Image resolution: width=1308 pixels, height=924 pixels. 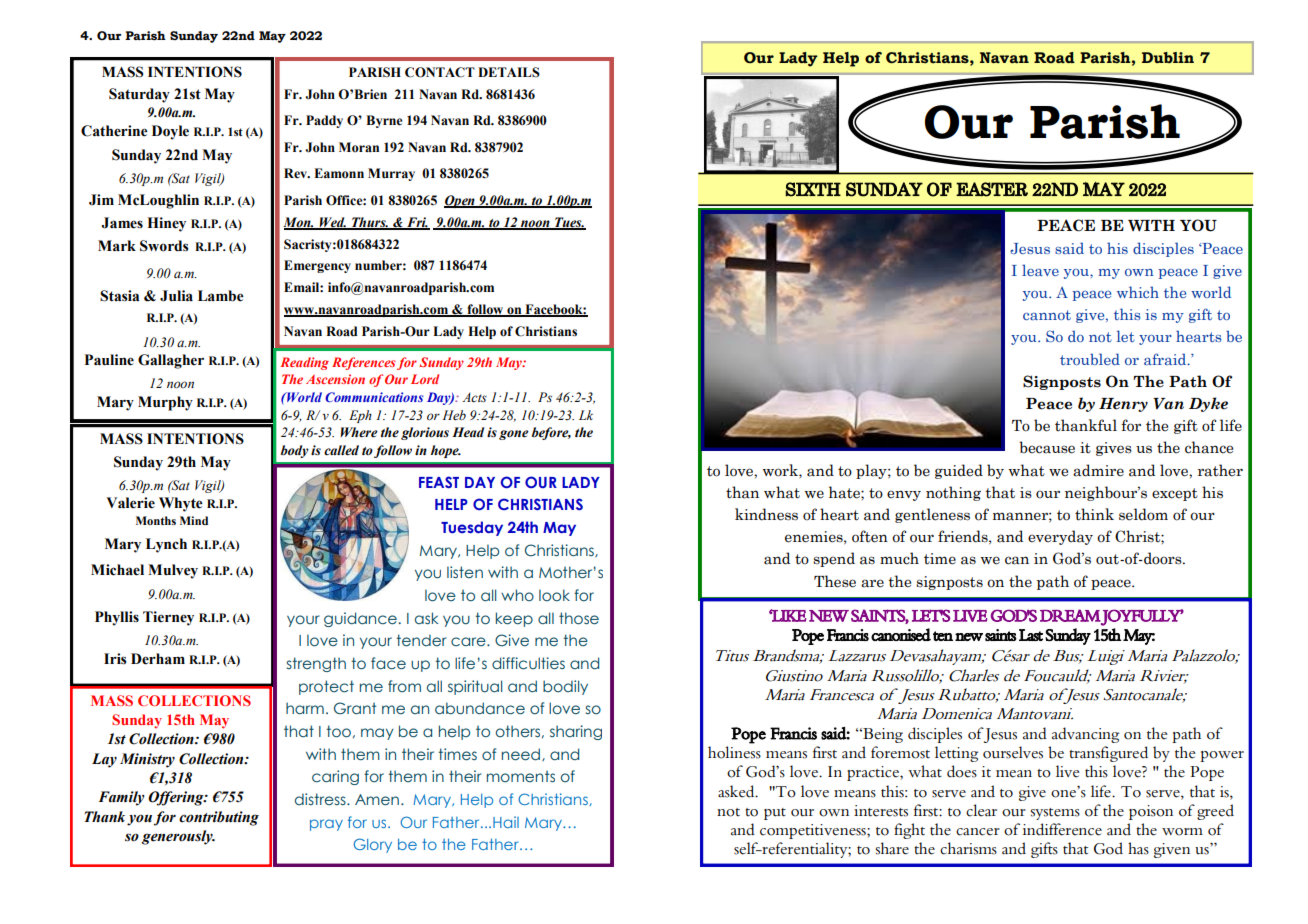 I want to click on Dublin, so click(x=1168, y=57).
